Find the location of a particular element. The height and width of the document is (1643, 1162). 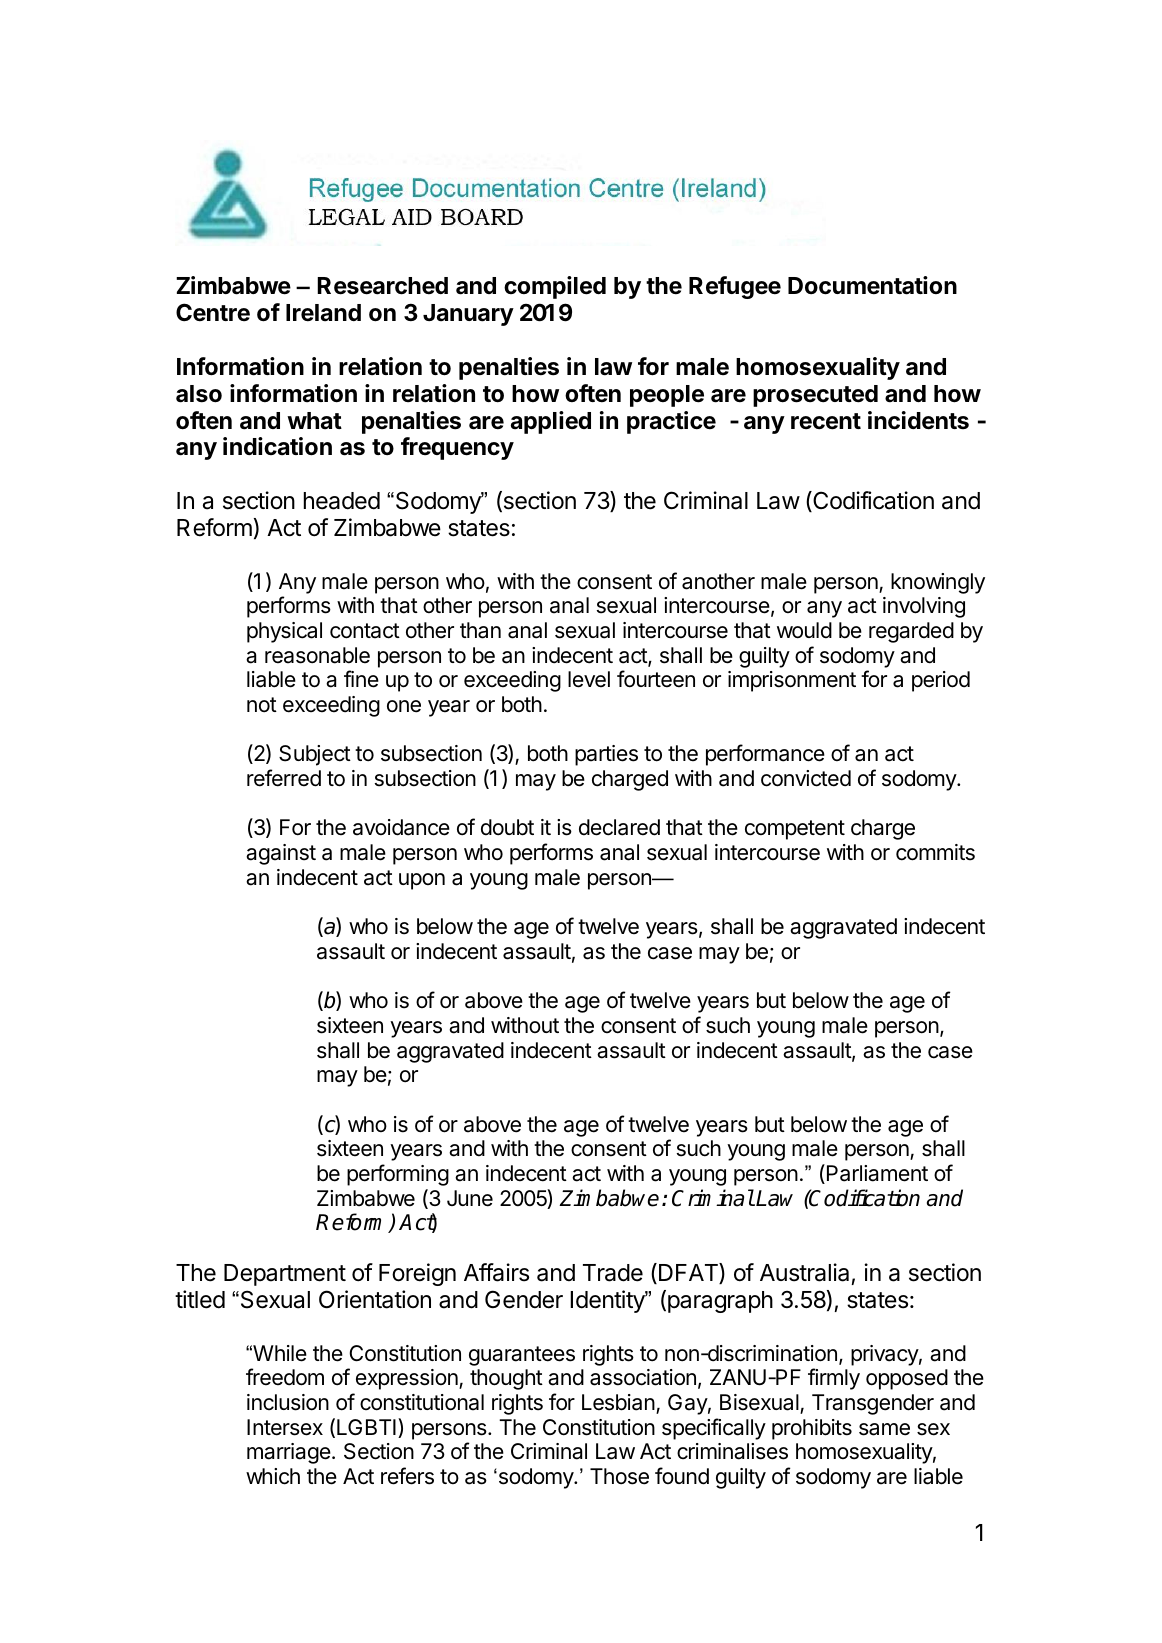

Those is located at coordinates (619, 1476).
